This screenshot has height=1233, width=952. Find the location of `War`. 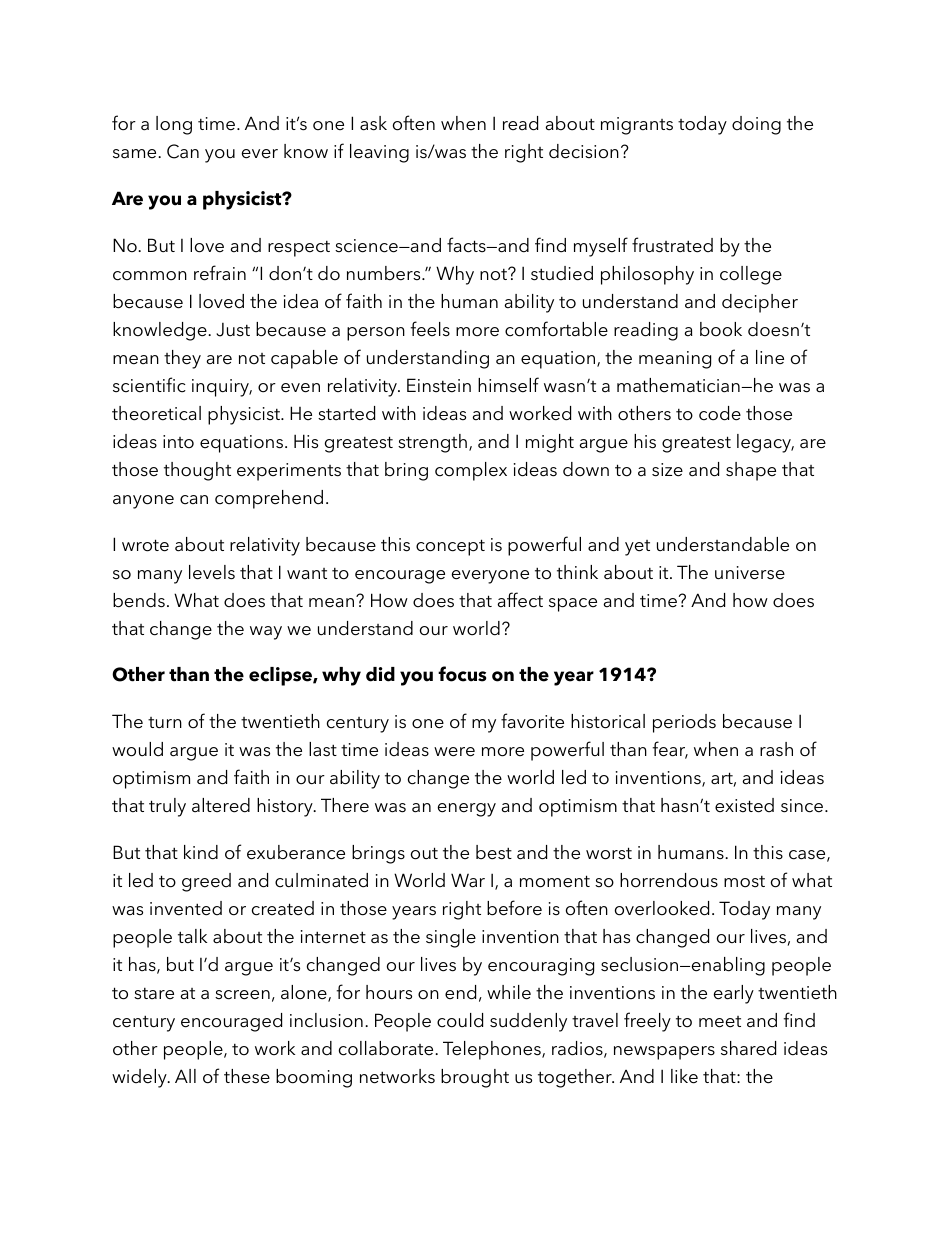

War is located at coordinates (468, 880).
